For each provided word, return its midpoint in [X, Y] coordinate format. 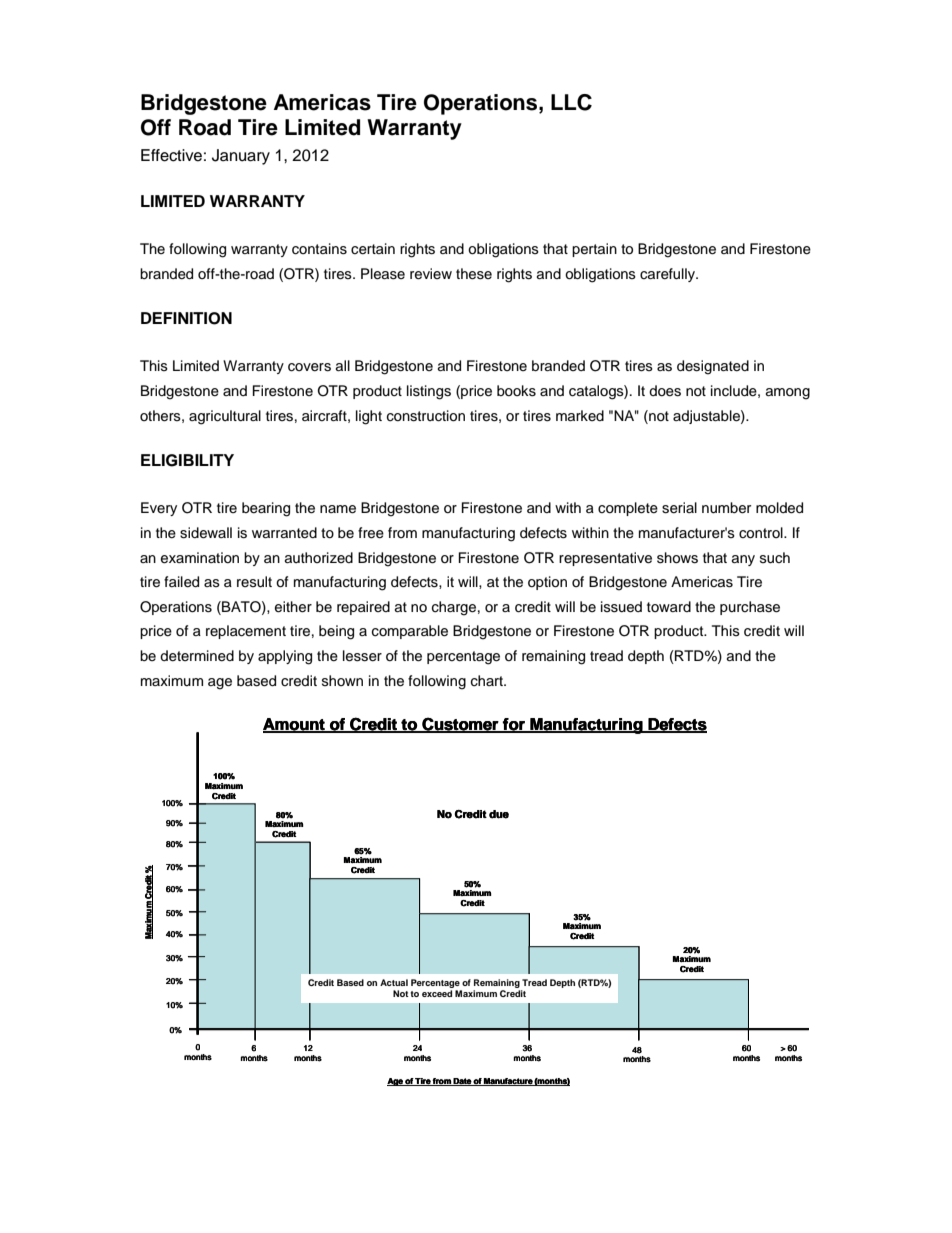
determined [197, 656]
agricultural [225, 417]
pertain [594, 250]
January [241, 157]
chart [488, 681]
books [516, 391]
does [665, 391]
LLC [571, 102]
